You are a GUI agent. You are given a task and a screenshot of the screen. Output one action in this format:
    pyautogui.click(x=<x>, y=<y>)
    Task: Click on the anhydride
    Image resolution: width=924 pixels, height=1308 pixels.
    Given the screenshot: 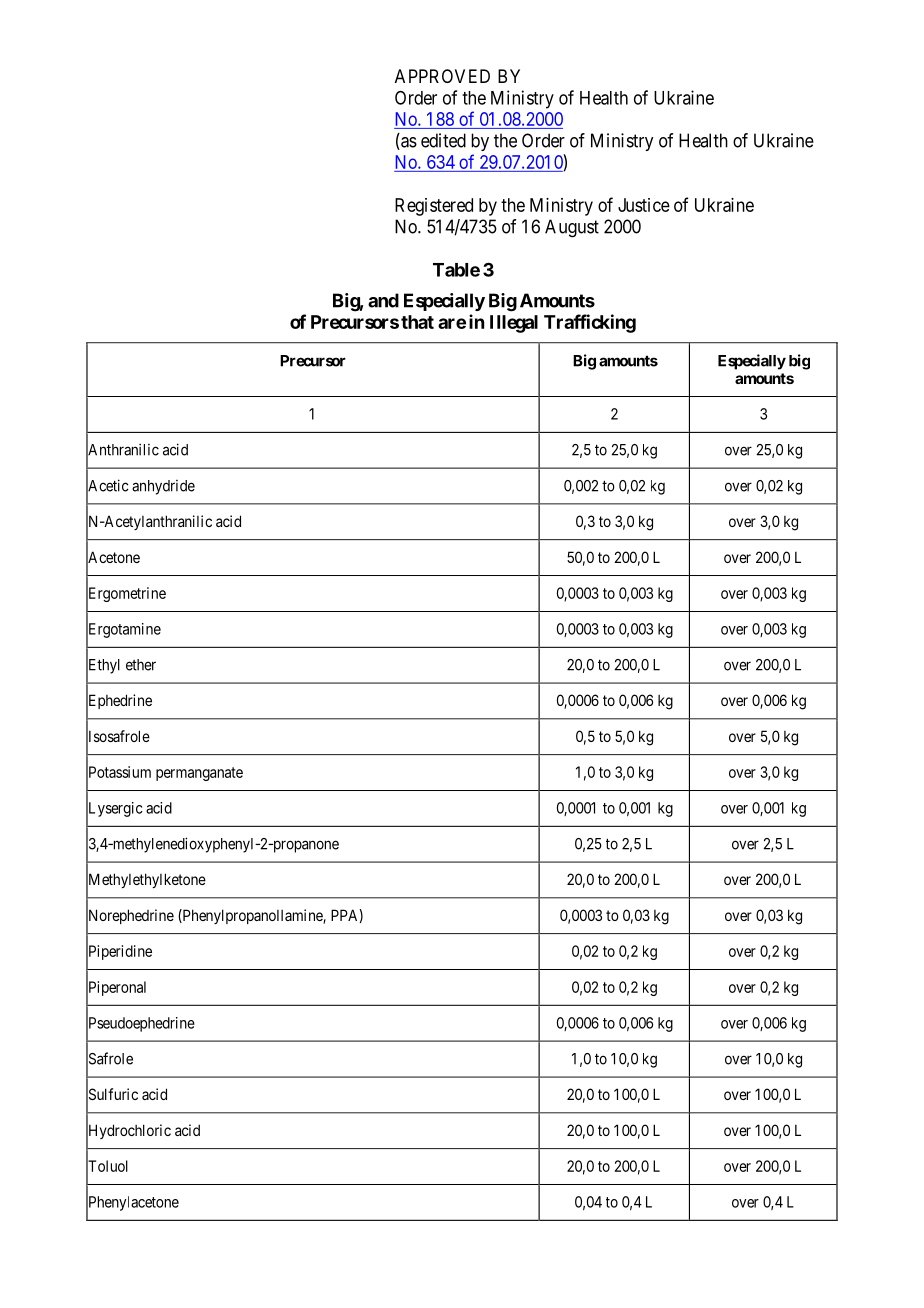 What is the action you would take?
    pyautogui.click(x=163, y=487)
